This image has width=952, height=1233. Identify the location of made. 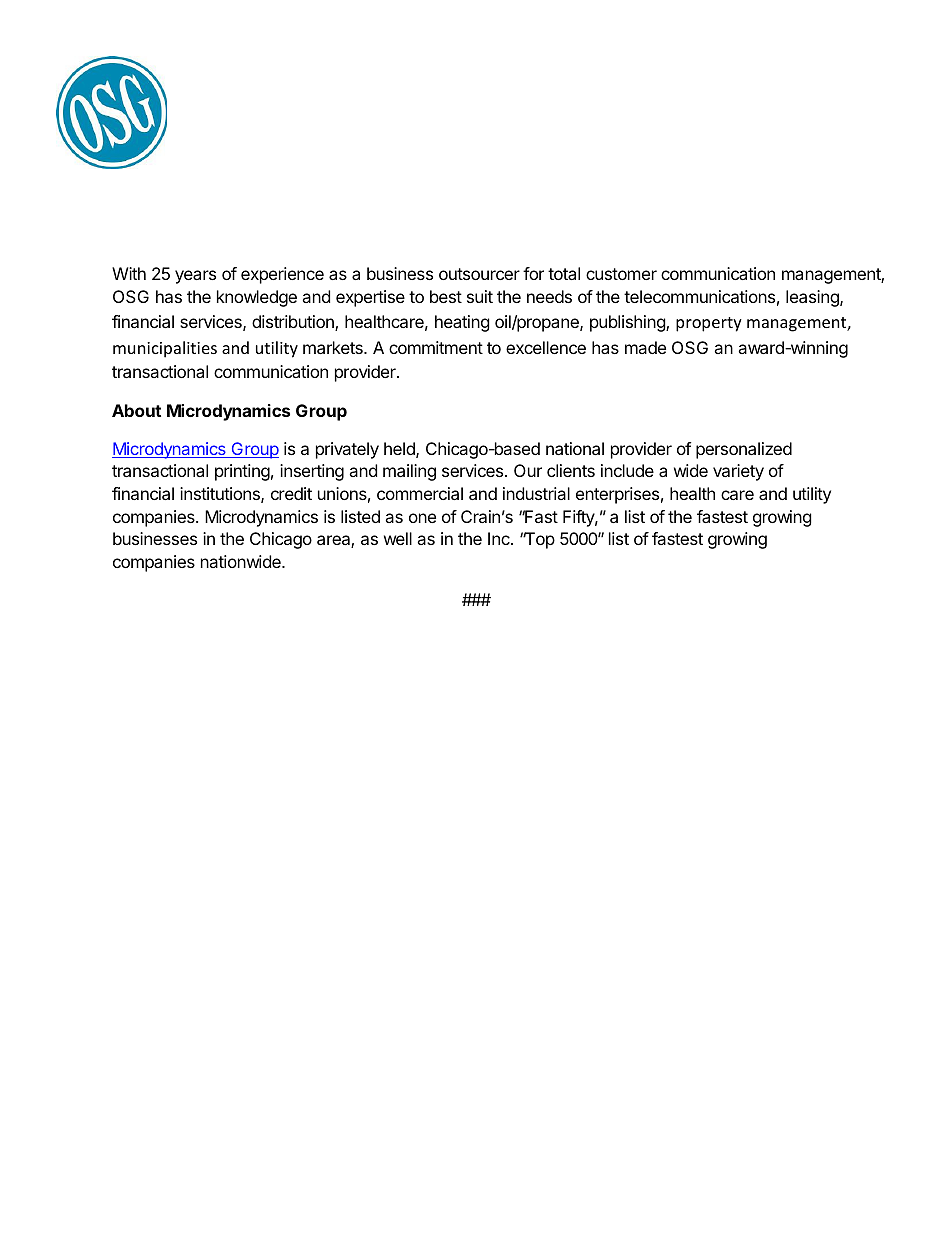
(645, 347).
